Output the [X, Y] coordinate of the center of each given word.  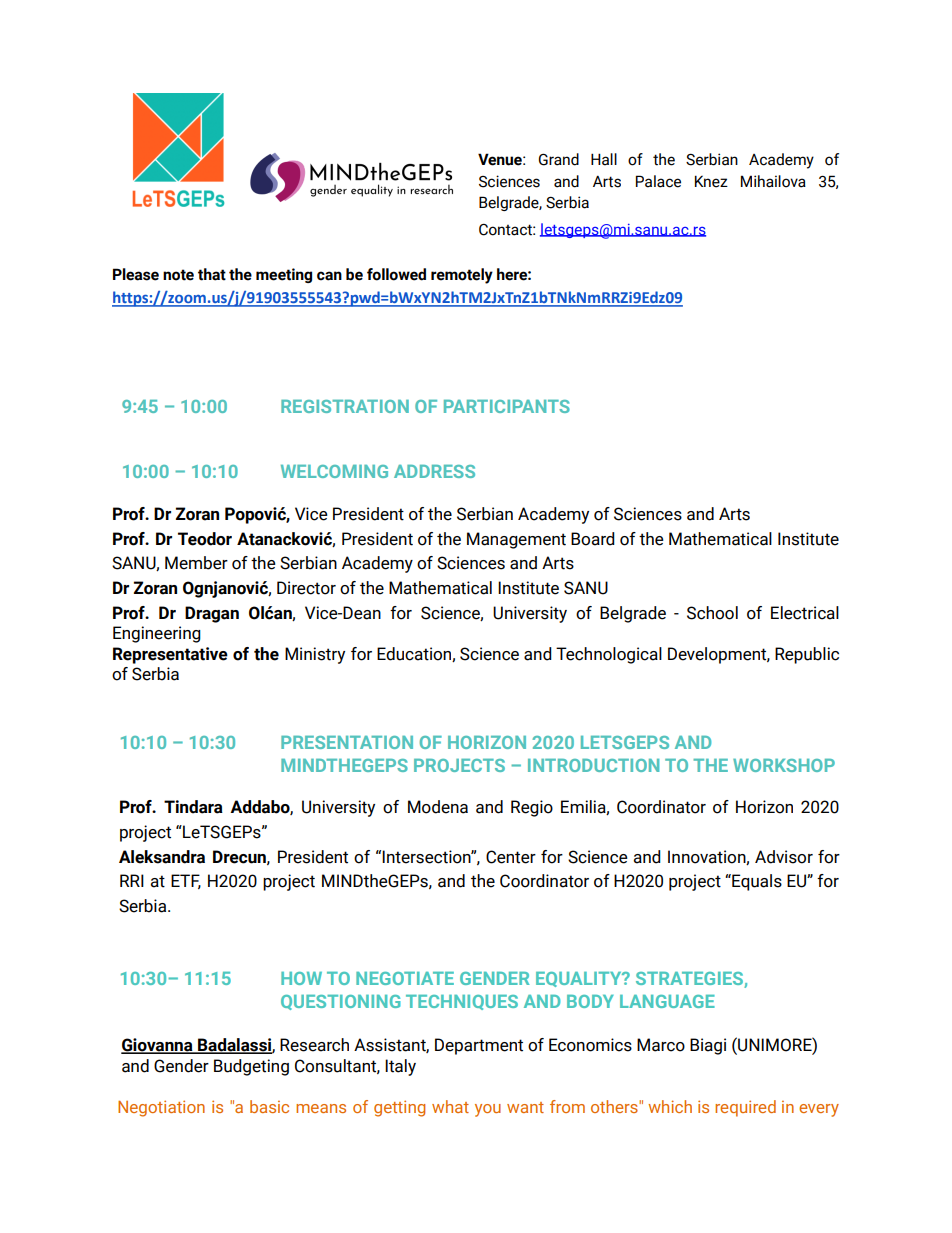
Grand [558, 159]
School [712, 613]
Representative [170, 655]
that [212, 274]
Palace [658, 181]
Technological [609, 655]
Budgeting [251, 1067]
